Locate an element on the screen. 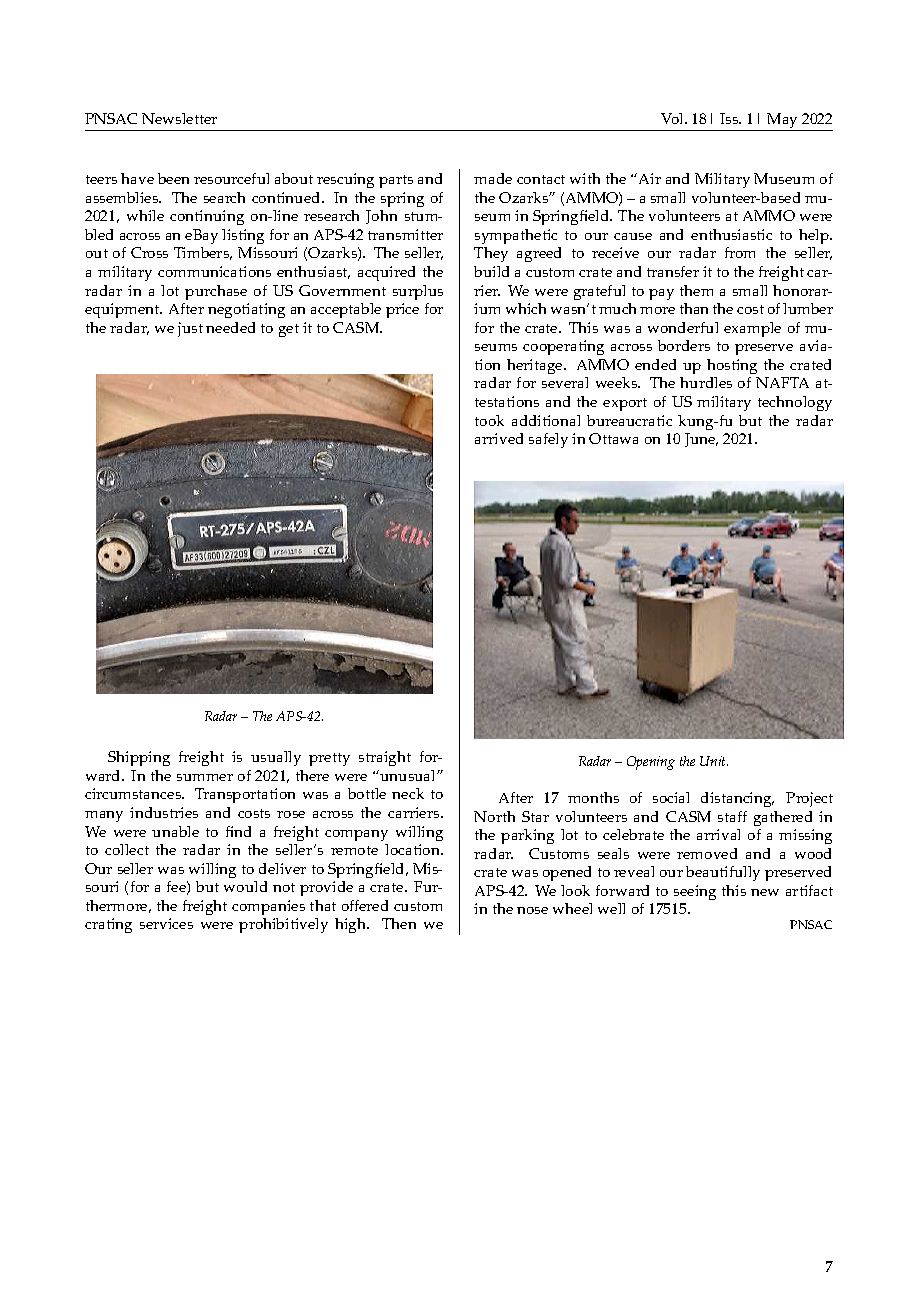 The height and width of the screenshot is (1308, 924). made is located at coordinates (493, 178).
